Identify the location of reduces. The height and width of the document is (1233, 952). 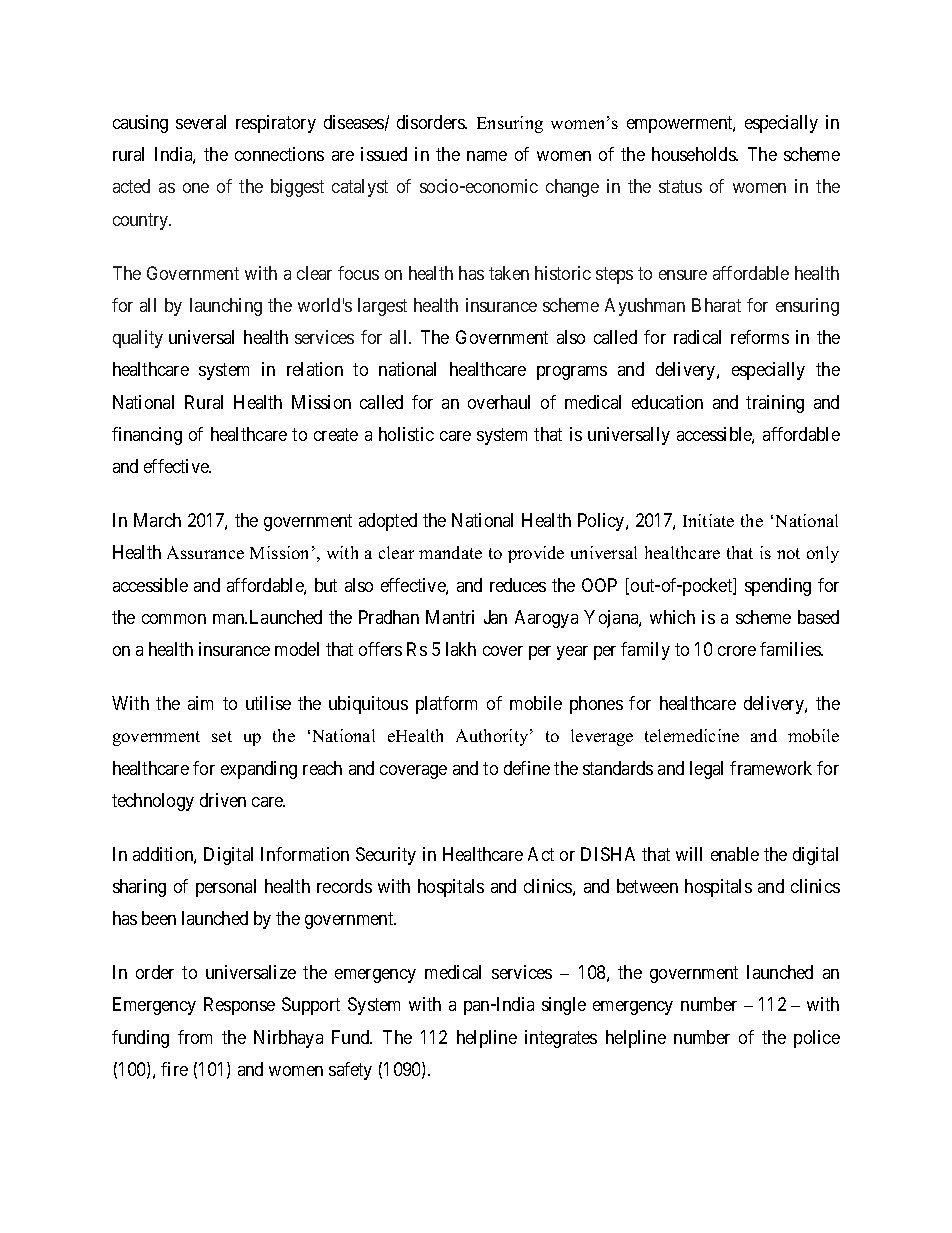
(518, 585).
